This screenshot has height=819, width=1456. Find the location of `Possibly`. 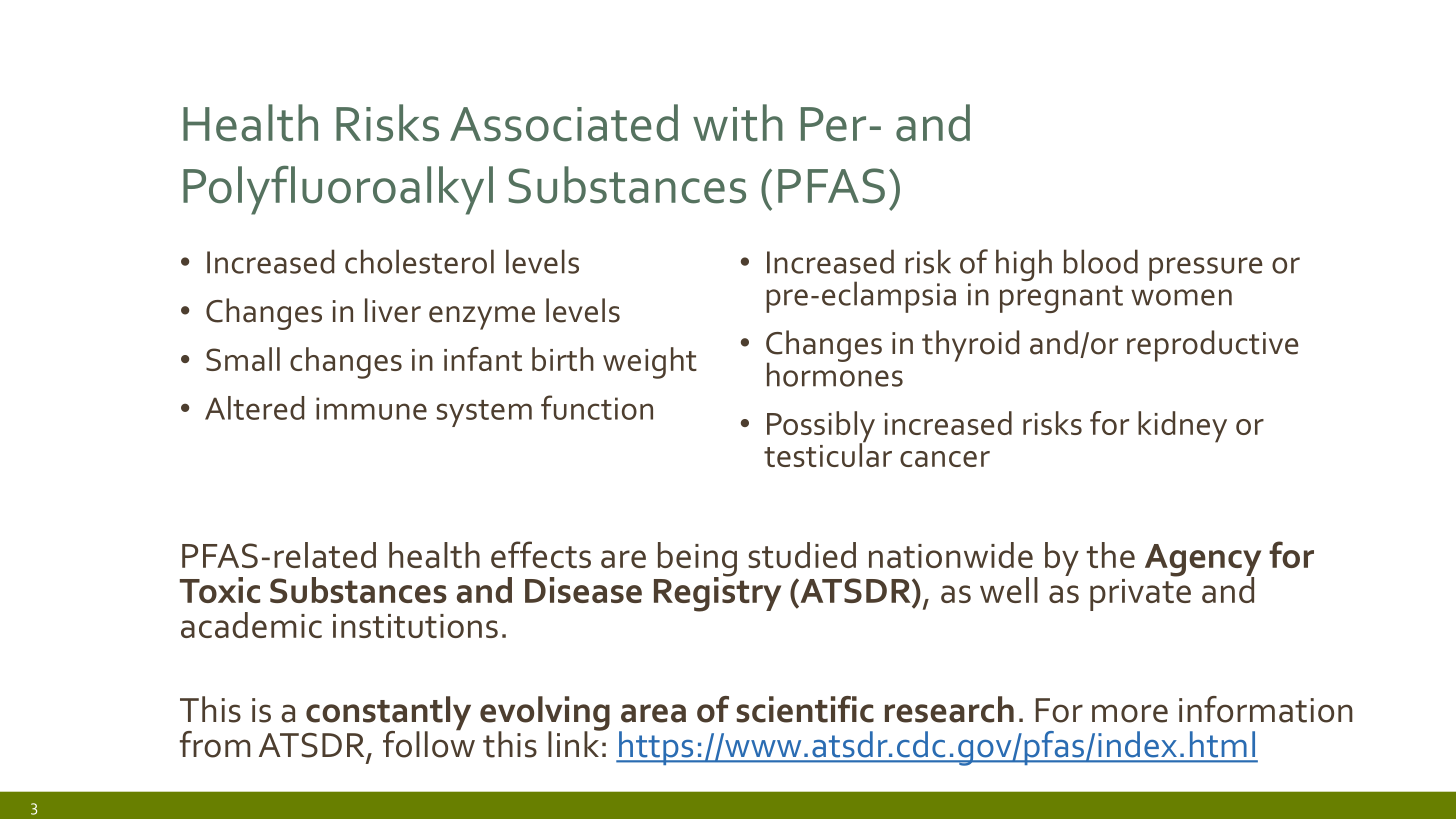

Possibly is located at coordinates (821, 428).
